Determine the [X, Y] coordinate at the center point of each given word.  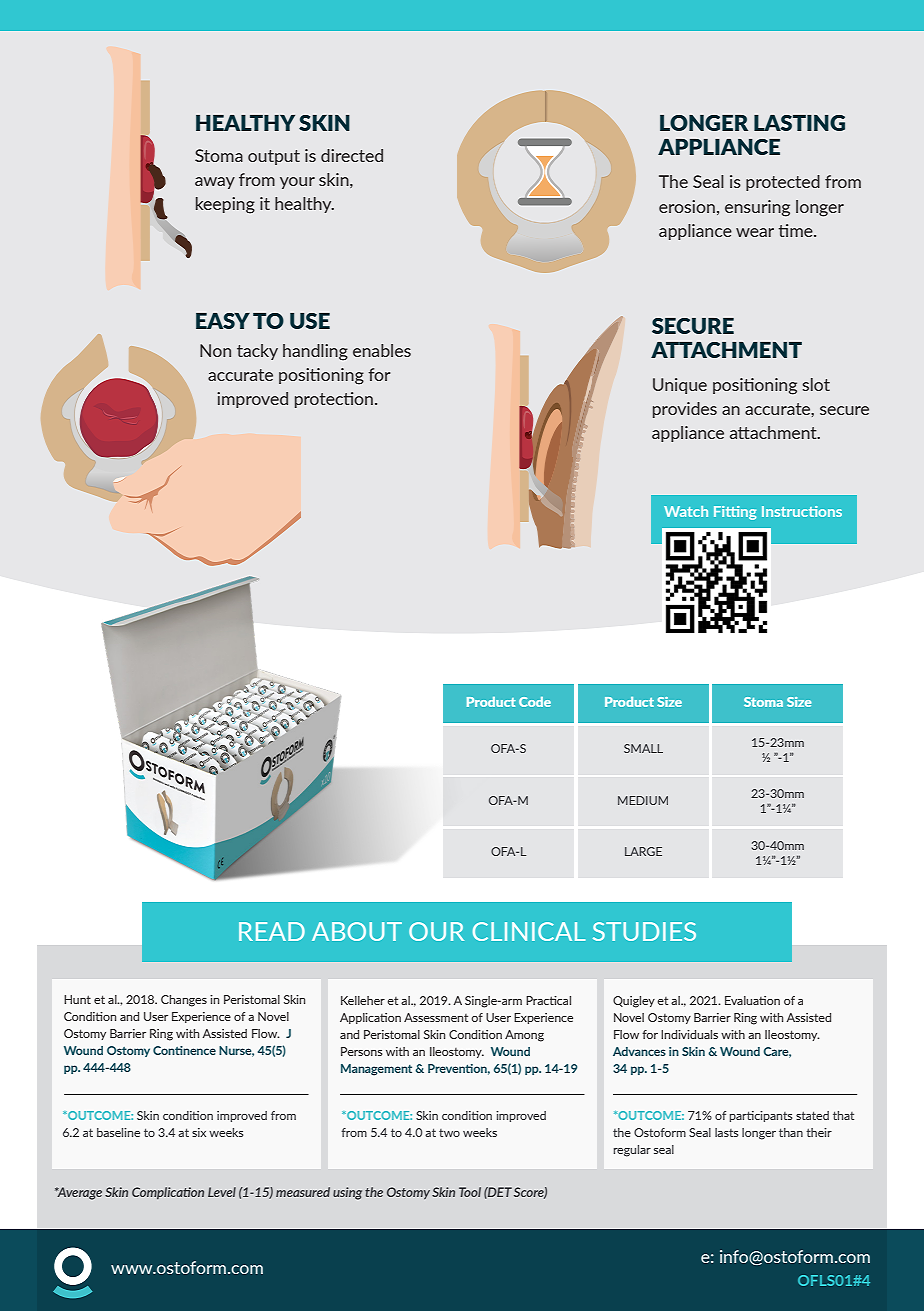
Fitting [735, 513]
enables [382, 350]
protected [783, 183]
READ [272, 931]
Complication [168, 1193]
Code [535, 702]
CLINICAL [529, 931]
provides [685, 410]
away [215, 183]
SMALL [643, 748]
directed [352, 155]
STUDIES [644, 931]
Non [215, 350]
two [449, 1133]
